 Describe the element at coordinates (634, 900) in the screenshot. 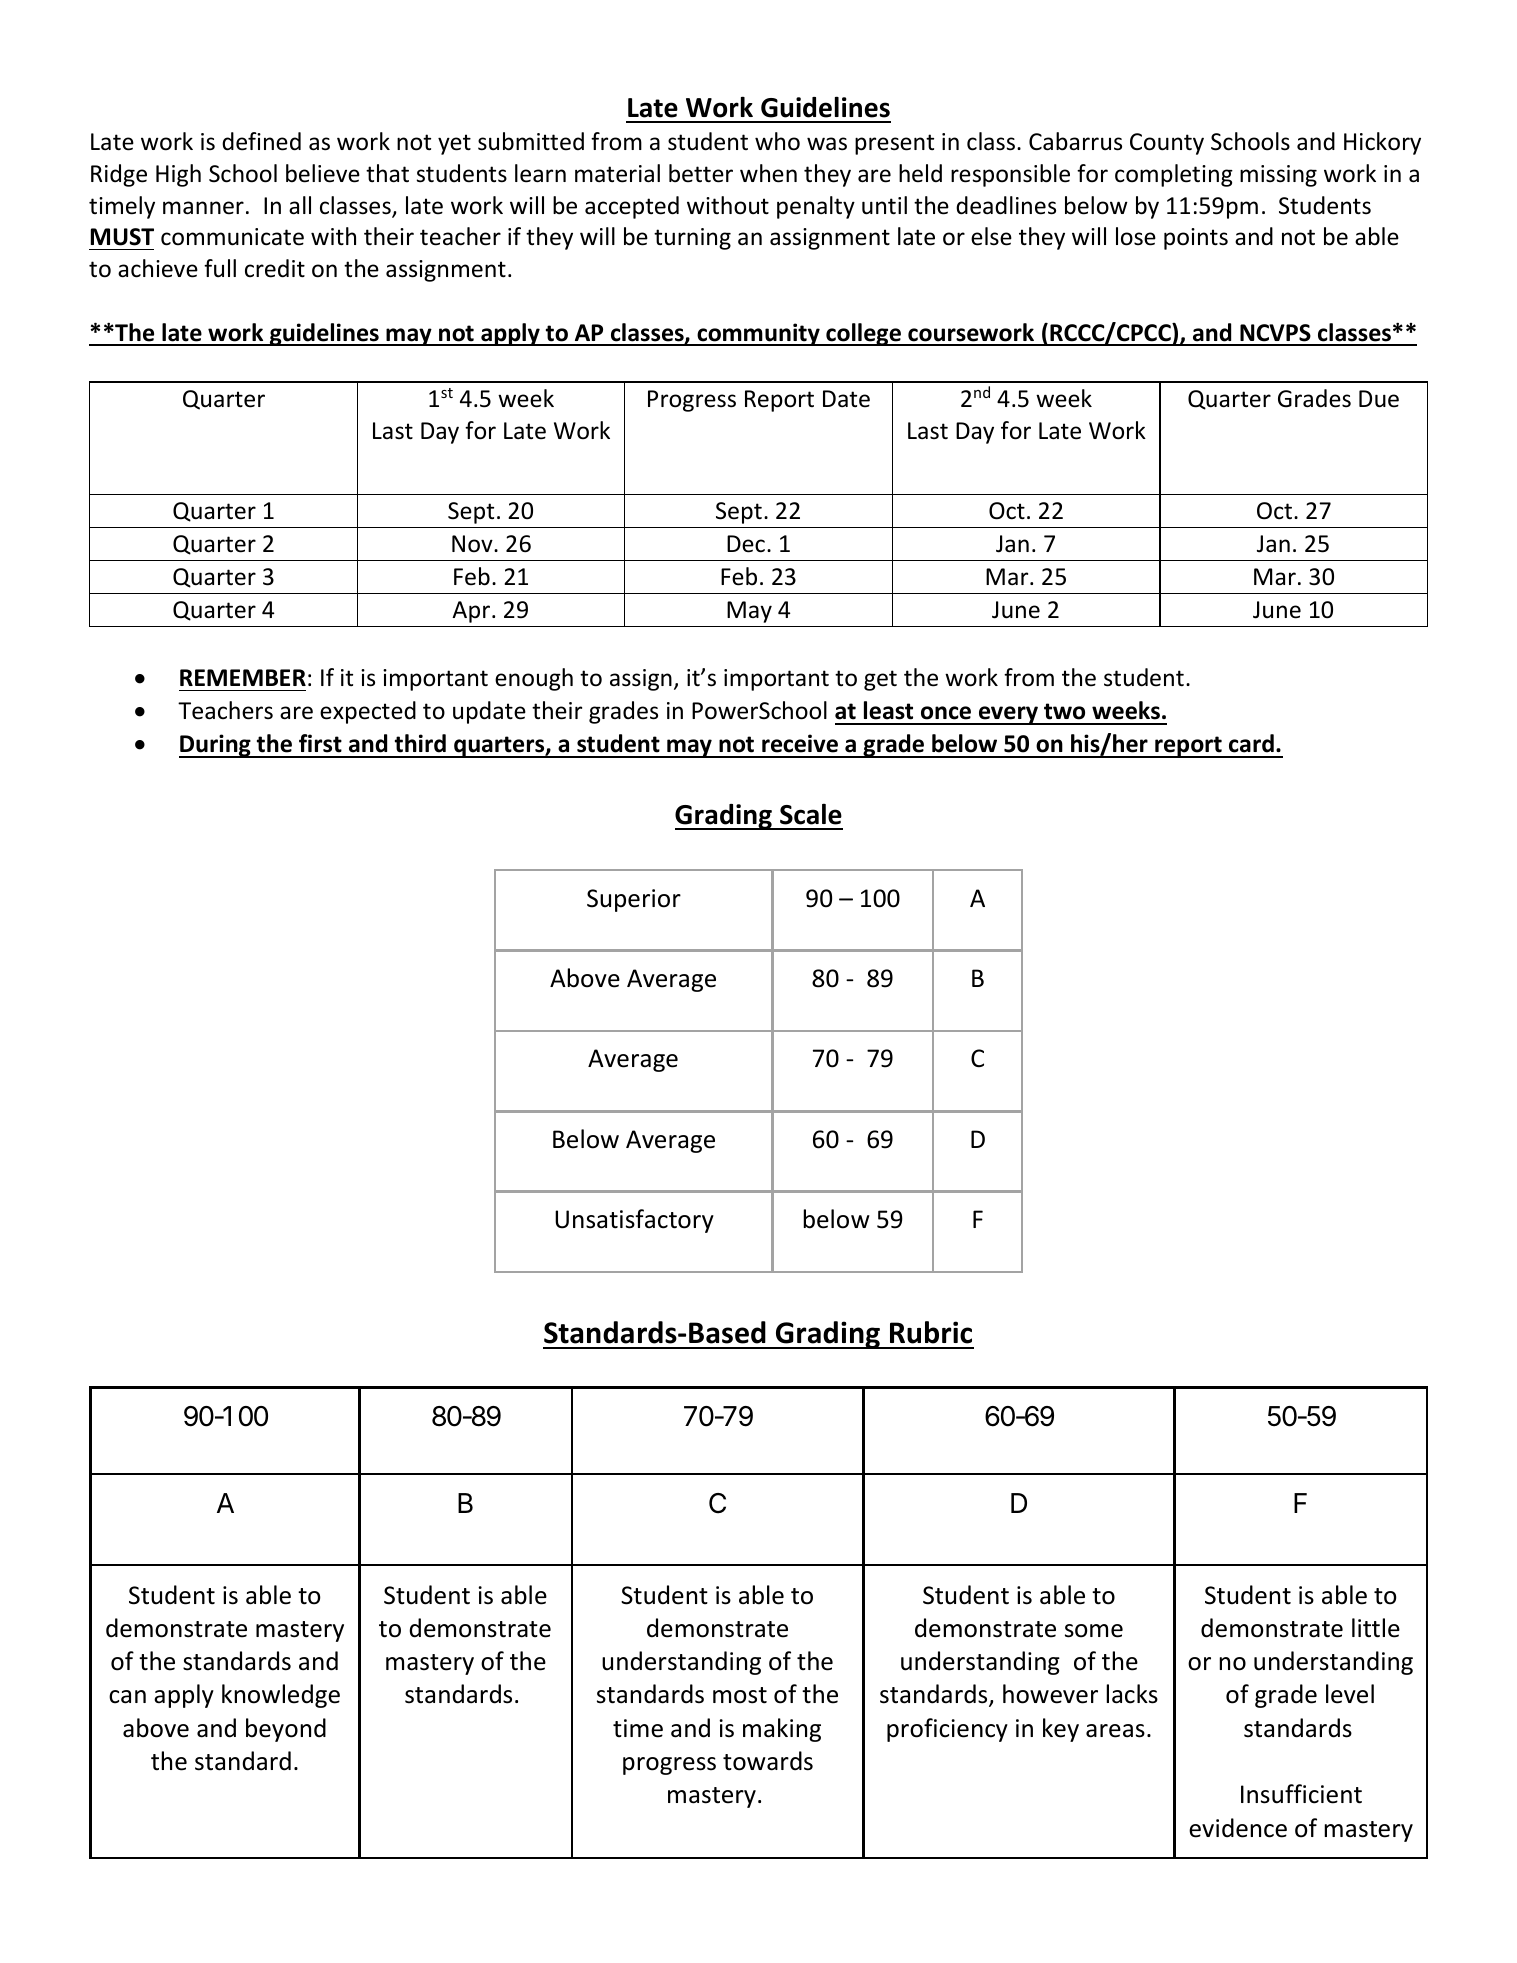

I see `Superior` at that location.
